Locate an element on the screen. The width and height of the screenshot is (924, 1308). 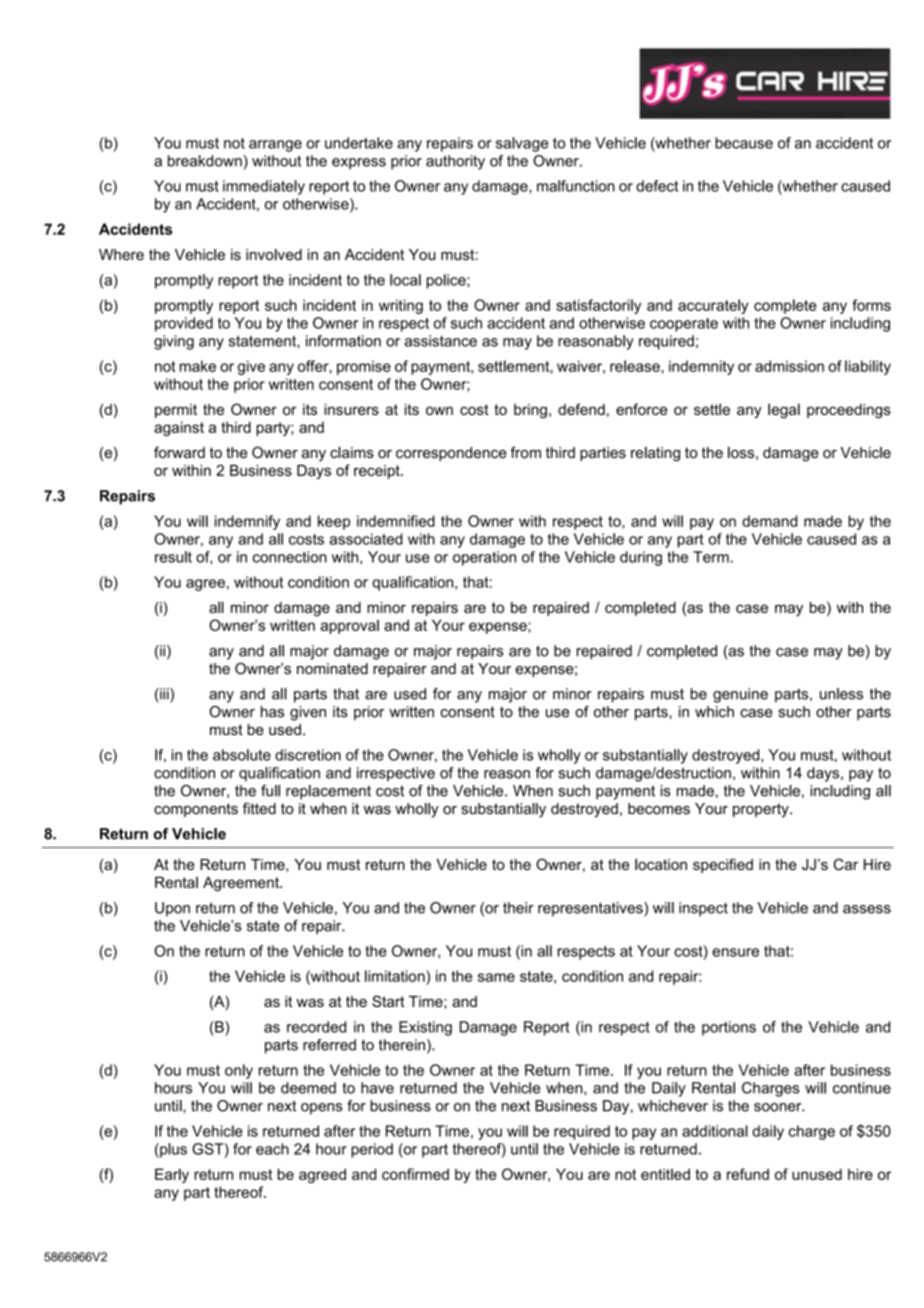
make is located at coordinates (198, 366).
